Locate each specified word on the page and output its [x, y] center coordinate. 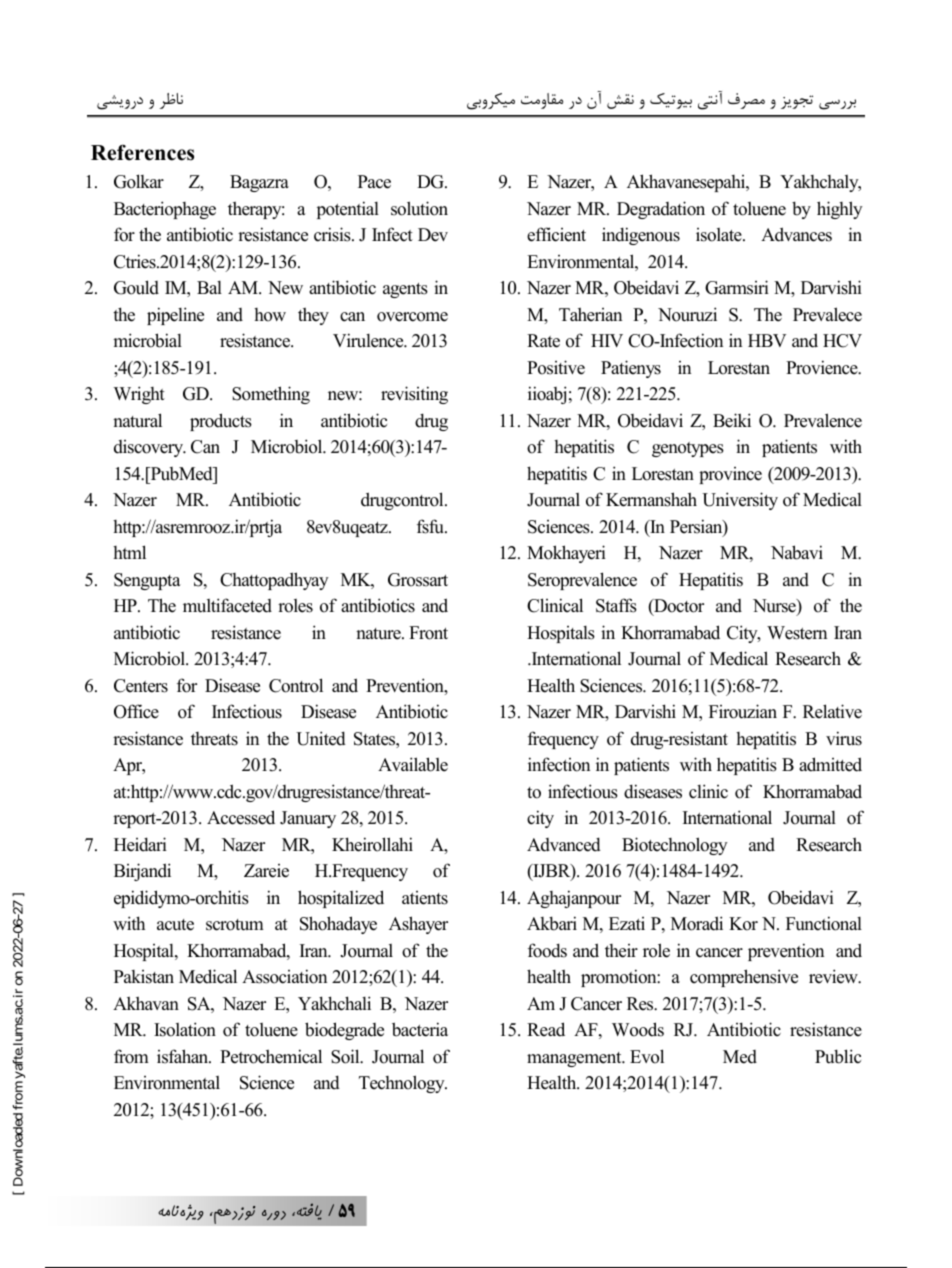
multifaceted [227, 605]
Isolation [185, 1029]
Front [428, 633]
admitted [830, 764]
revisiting [414, 395]
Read [546, 1029]
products [221, 422]
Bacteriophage [165, 210]
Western [797, 633]
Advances [796, 234]
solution [419, 208]
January [308, 819]
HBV [767, 340]
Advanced [564, 844]
